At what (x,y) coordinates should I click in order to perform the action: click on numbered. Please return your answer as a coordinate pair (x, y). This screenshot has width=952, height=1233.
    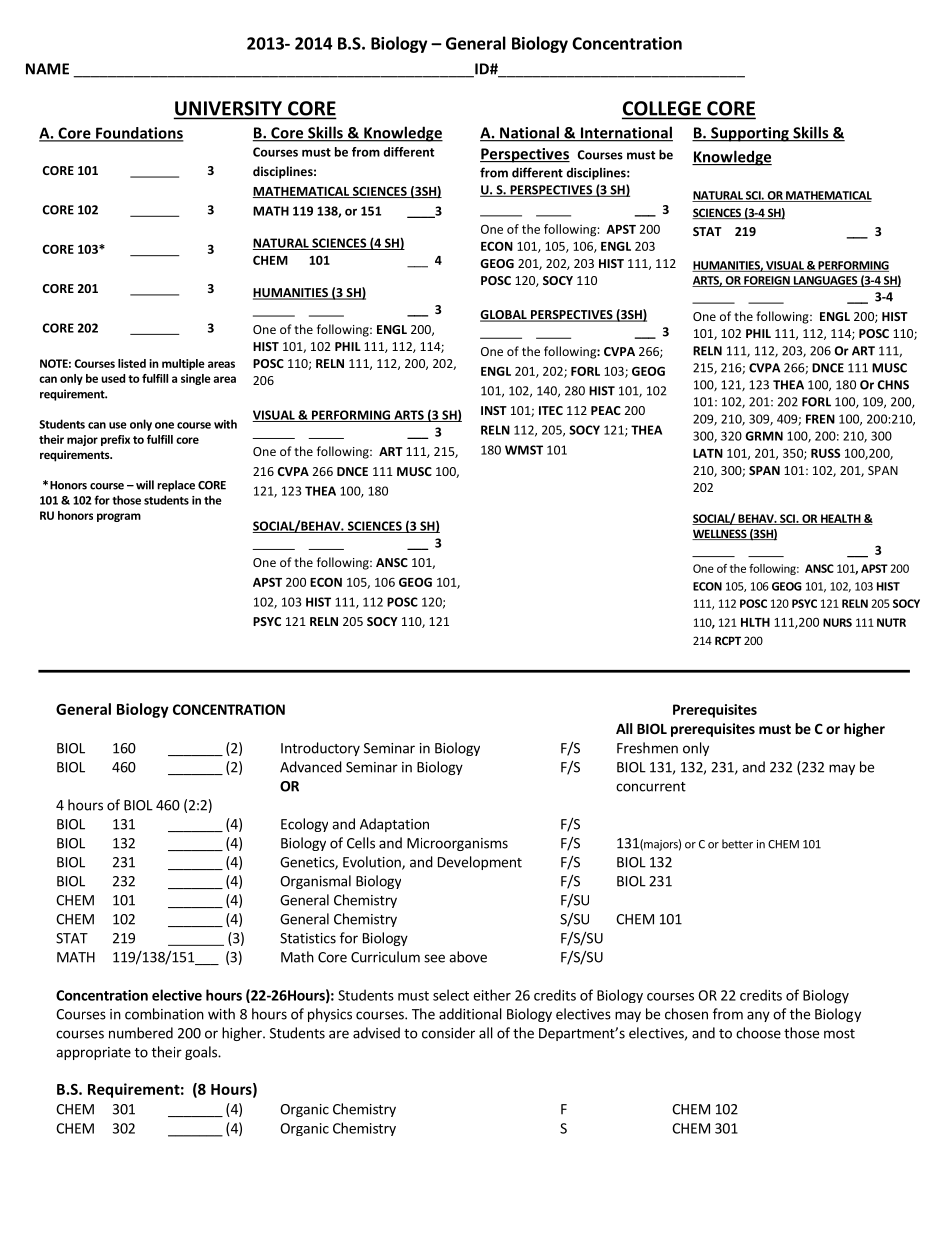
    Looking at the image, I should click on (141, 1033).
